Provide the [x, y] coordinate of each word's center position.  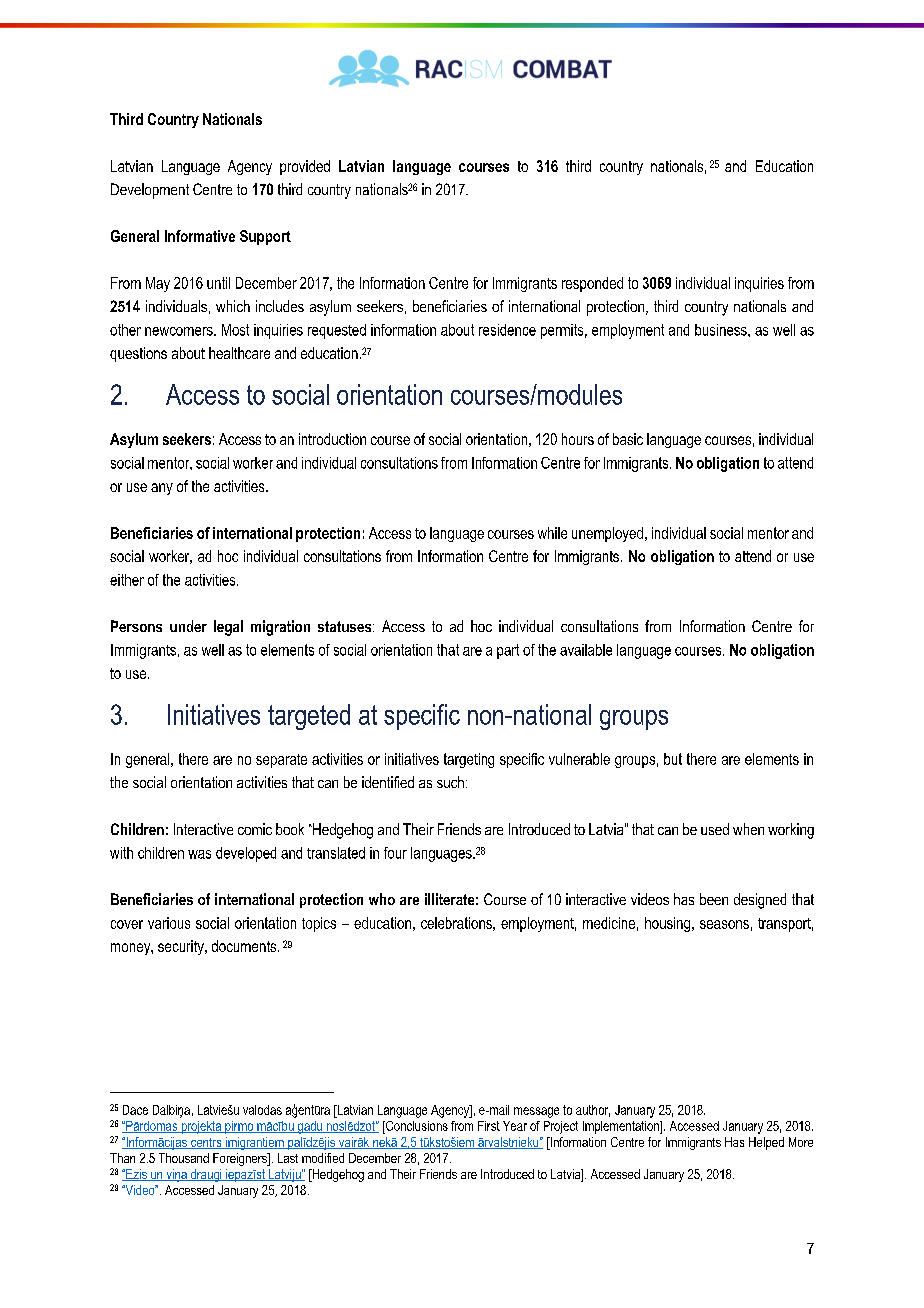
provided [305, 167]
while [552, 533]
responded [592, 284]
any [162, 489]
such [450, 782]
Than [122, 1158]
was [199, 854]
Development [150, 191]
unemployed [607, 534]
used [715, 829]
